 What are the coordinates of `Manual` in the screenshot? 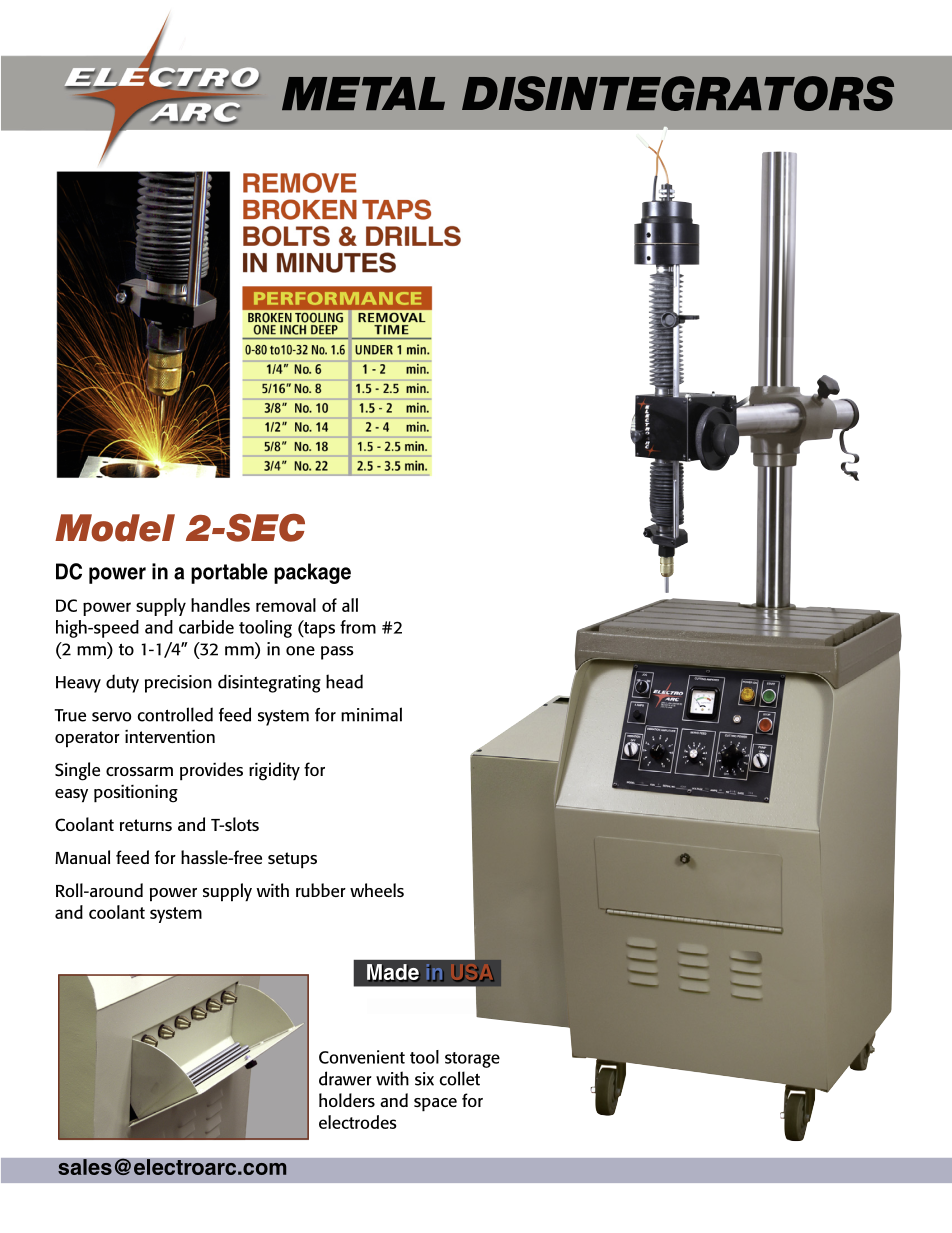 It's located at (82, 857).
